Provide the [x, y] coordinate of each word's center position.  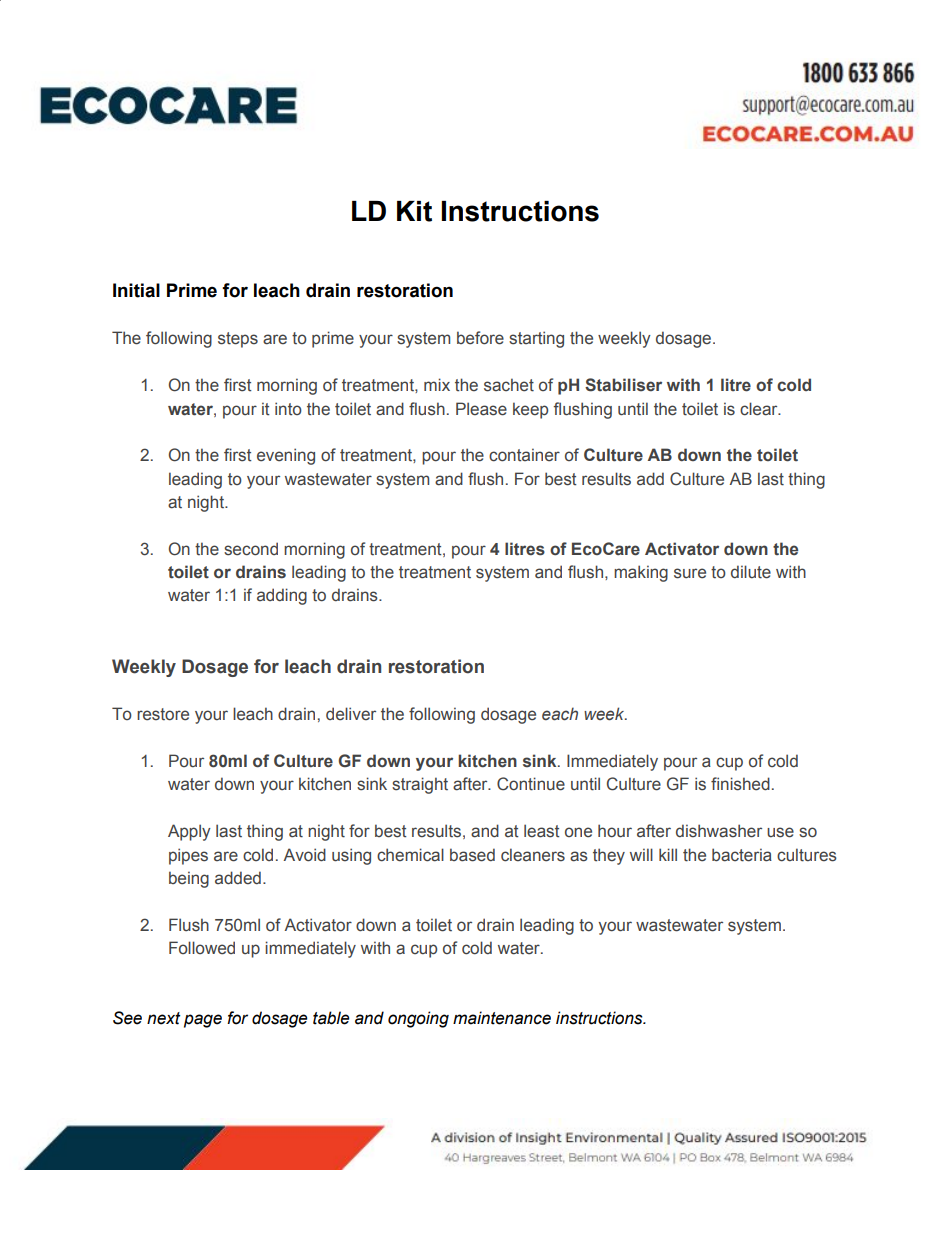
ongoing [418, 1019]
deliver [351, 714]
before [480, 338]
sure [690, 573]
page [203, 1021]
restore [163, 714]
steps [238, 340]
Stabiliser [623, 385]
